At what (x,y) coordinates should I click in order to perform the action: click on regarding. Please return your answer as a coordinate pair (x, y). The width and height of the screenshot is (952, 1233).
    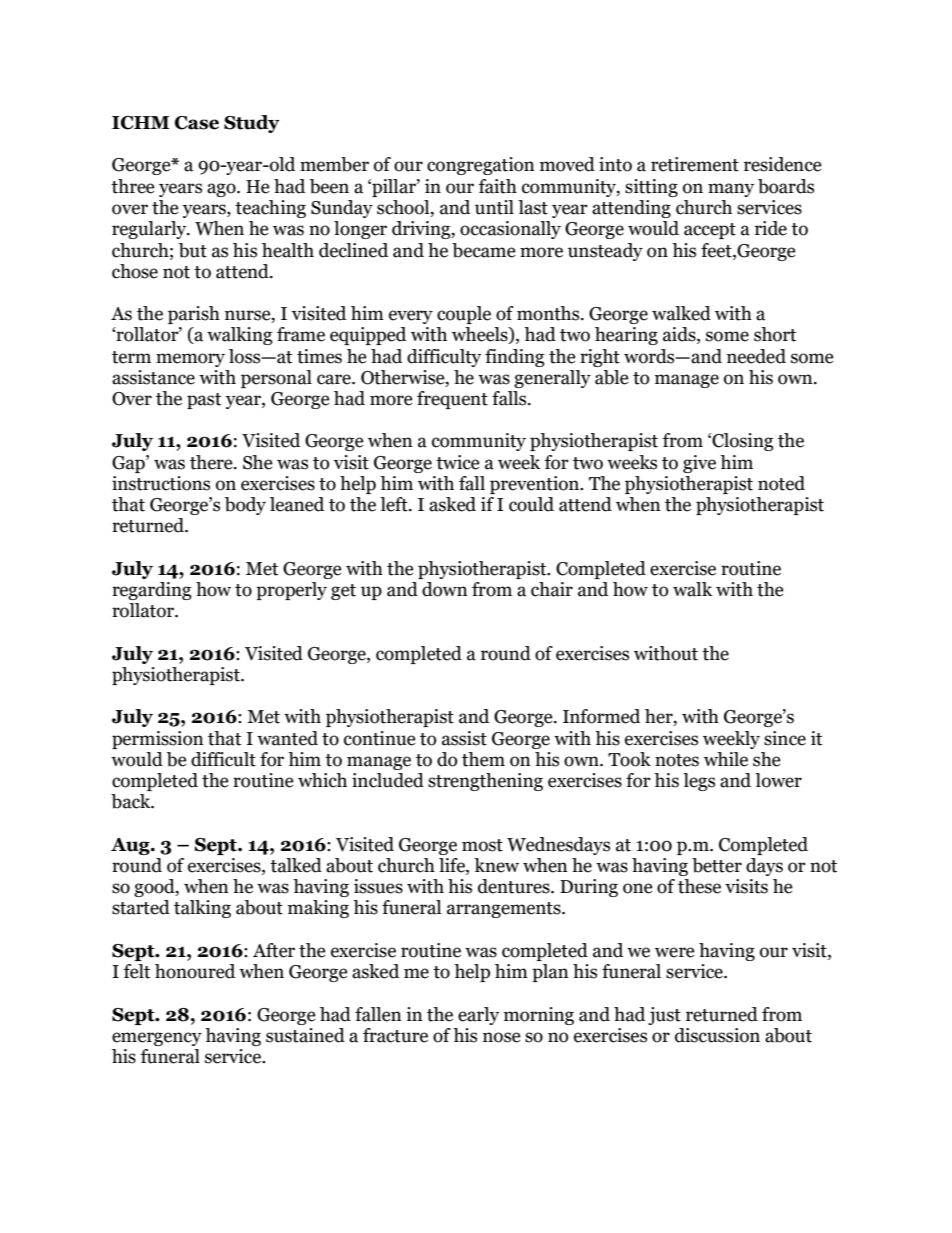
    Looking at the image, I should click on (152, 591).
